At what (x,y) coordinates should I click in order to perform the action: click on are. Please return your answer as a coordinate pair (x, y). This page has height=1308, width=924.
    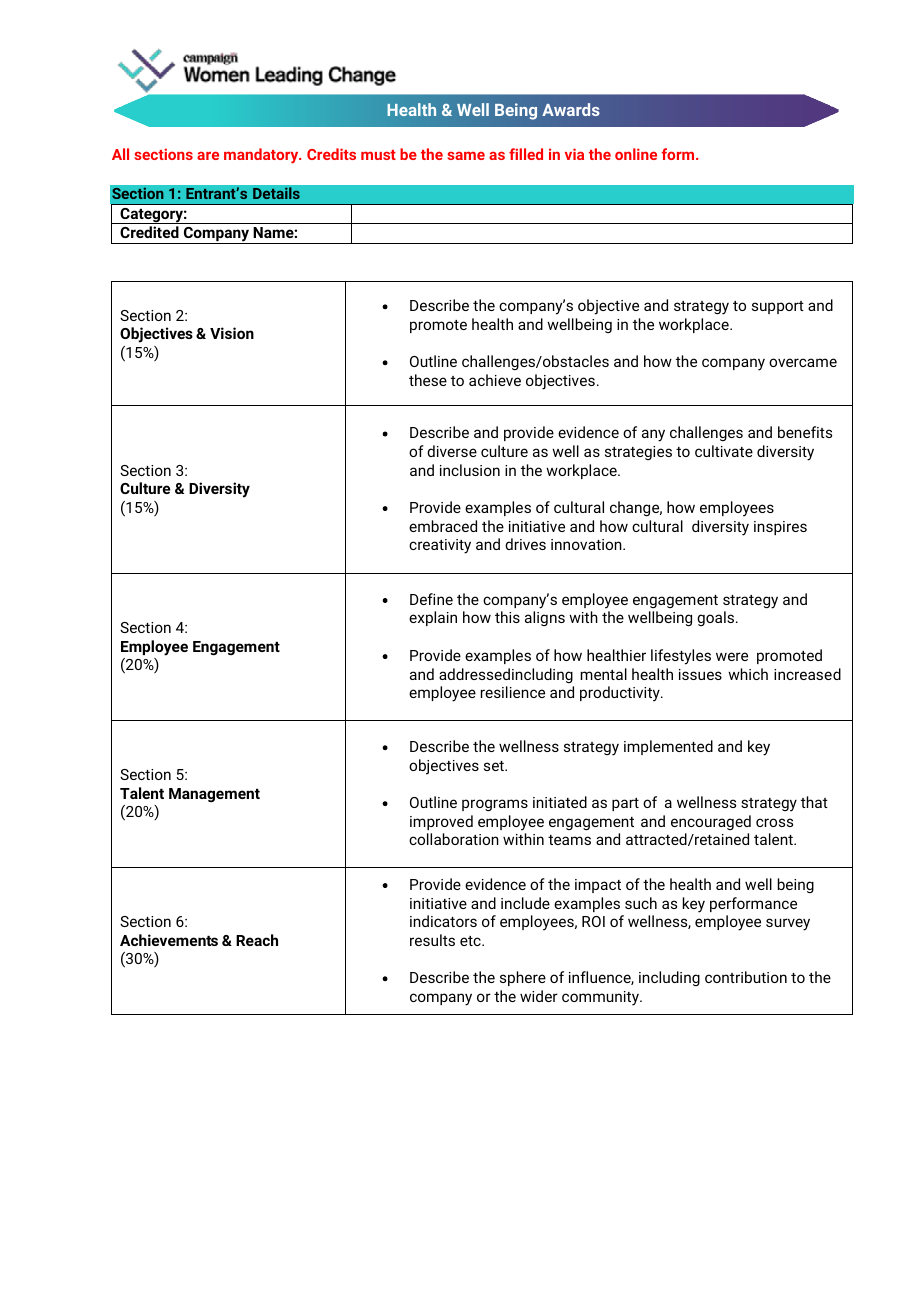
    Looking at the image, I should click on (208, 155).
